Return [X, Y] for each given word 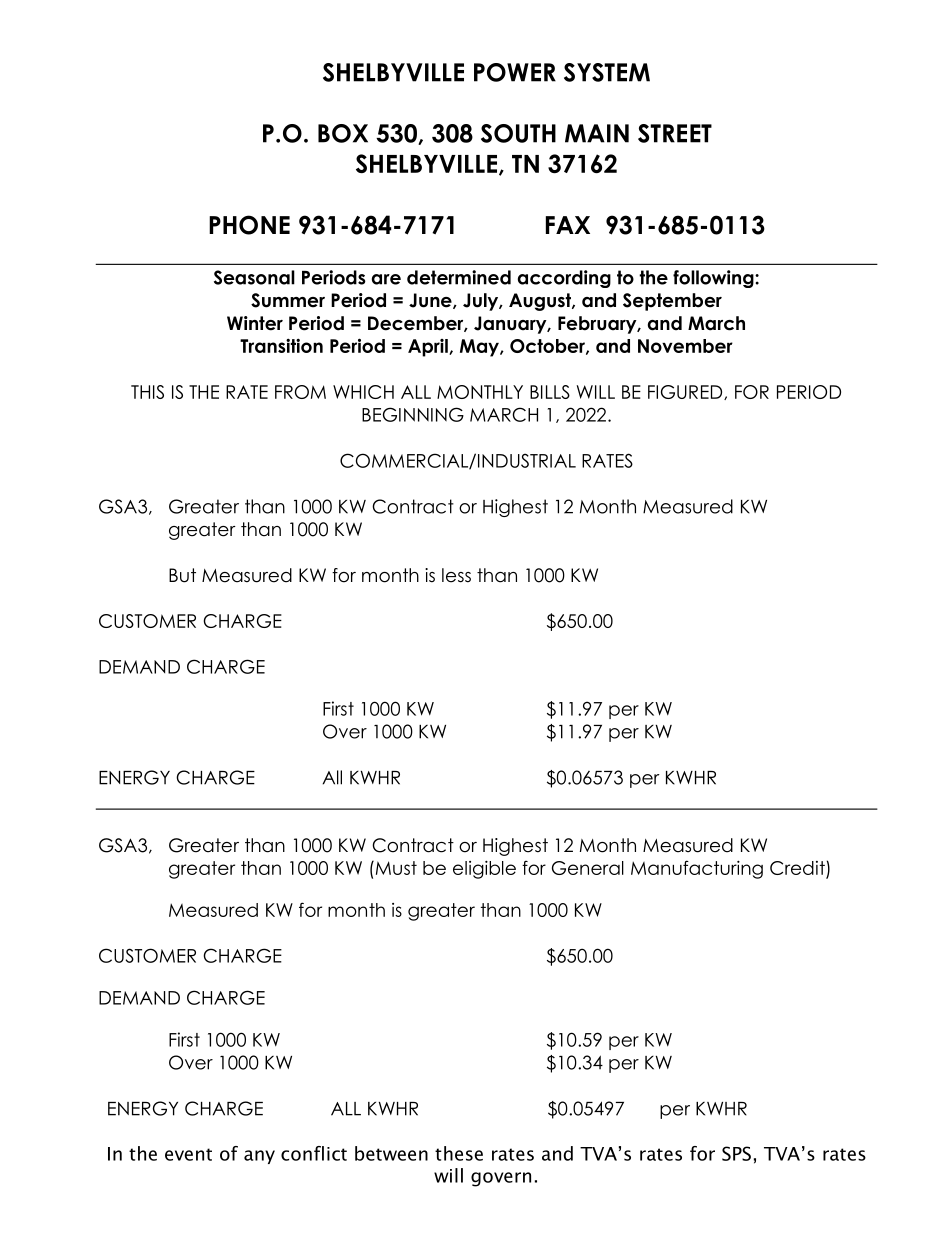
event [188, 1154]
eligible [484, 869]
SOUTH [518, 133]
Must [395, 868]
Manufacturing [697, 869]
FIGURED [686, 392]
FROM [300, 392]
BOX [343, 133]
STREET [675, 133]
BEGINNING [413, 414]
